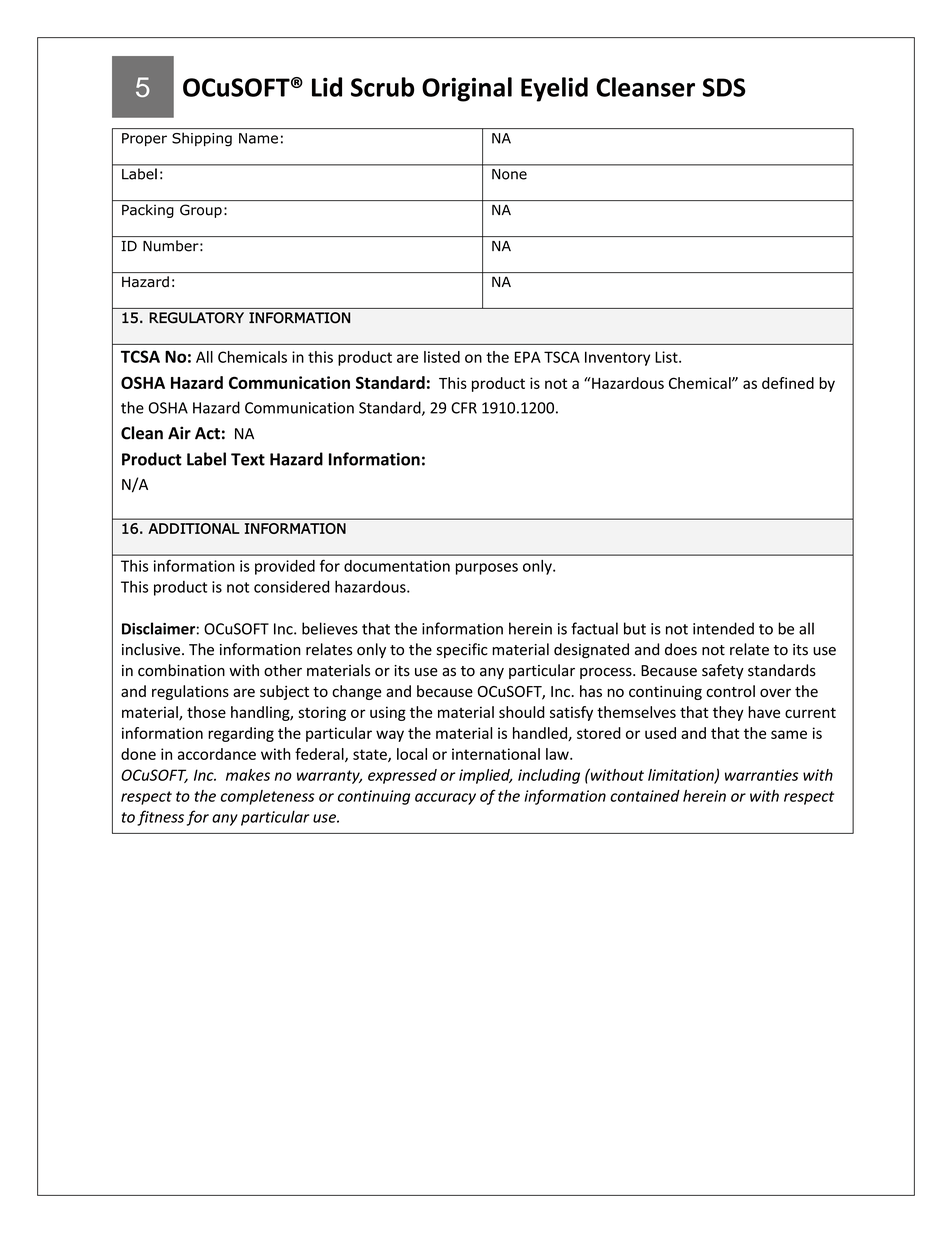 The height and width of the screenshot is (1233, 952). What do you see at coordinates (724, 87) in the screenshot?
I see `SDS` at bounding box center [724, 87].
